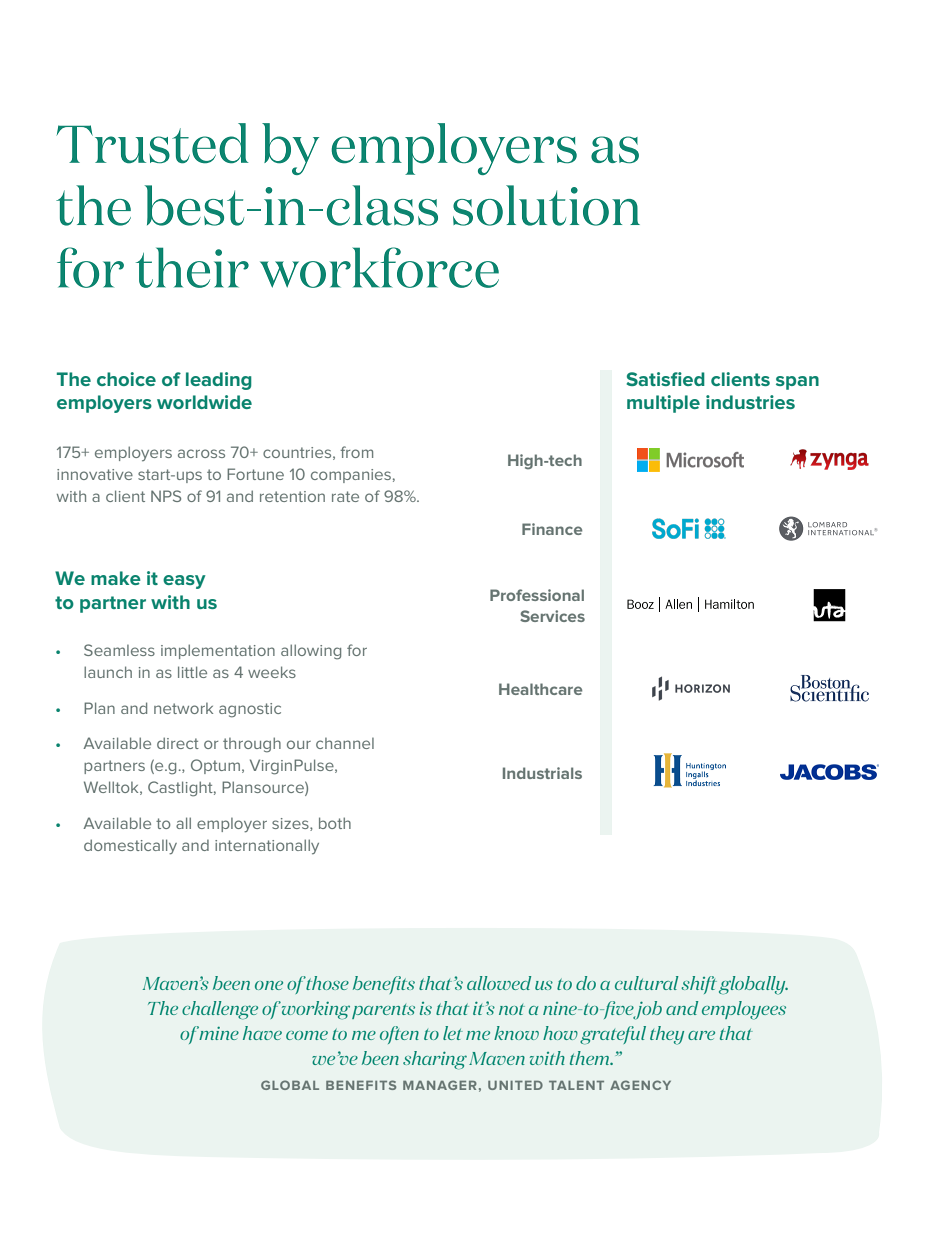 This screenshot has width=952, height=1233. What do you see at coordinates (335, 823) in the screenshot?
I see `both` at bounding box center [335, 823].
